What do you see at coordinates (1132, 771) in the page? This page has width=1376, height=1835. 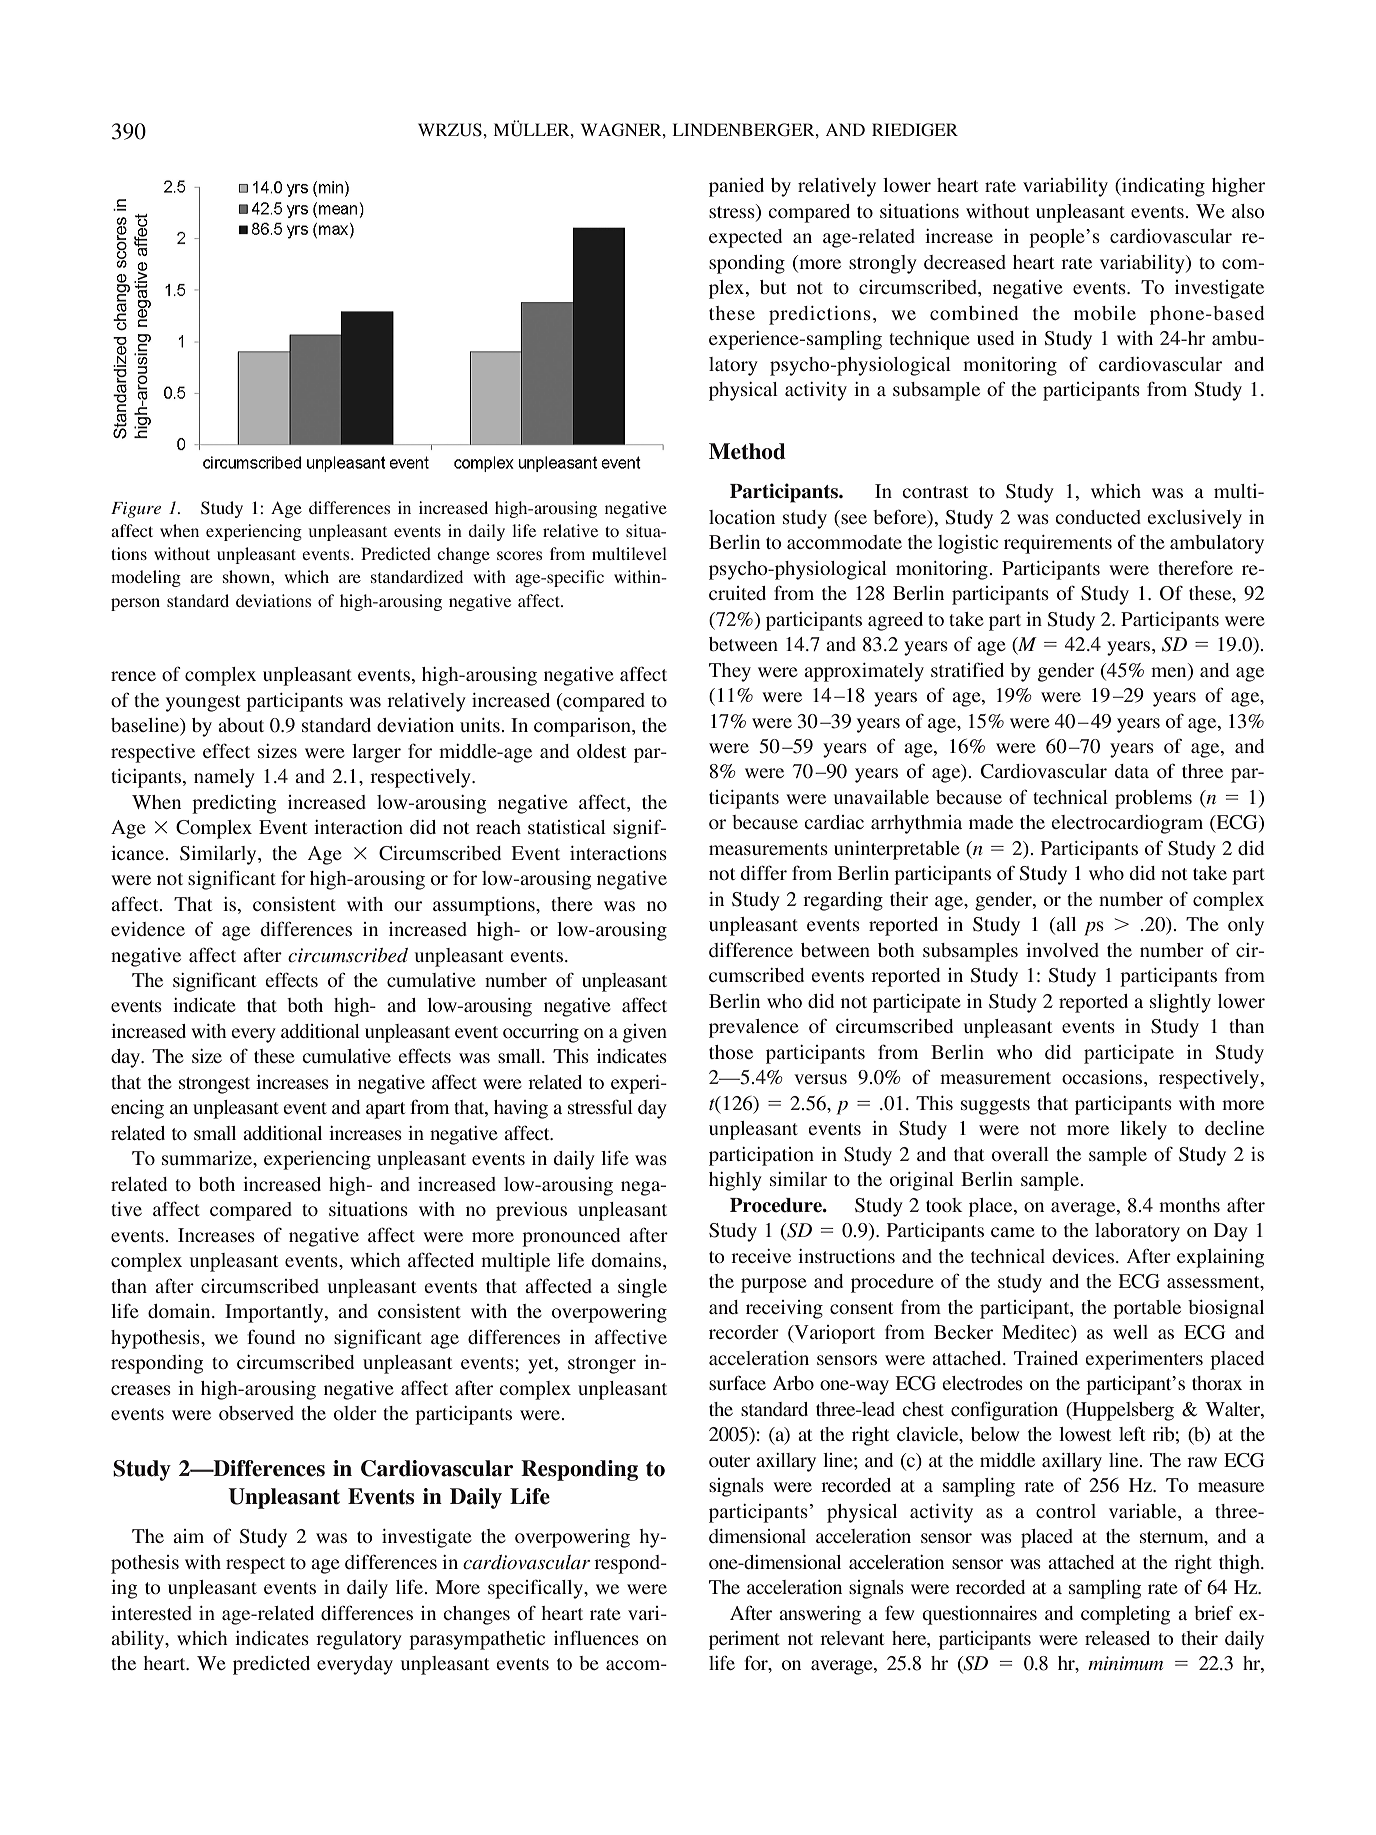 I see `data` at bounding box center [1132, 771].
